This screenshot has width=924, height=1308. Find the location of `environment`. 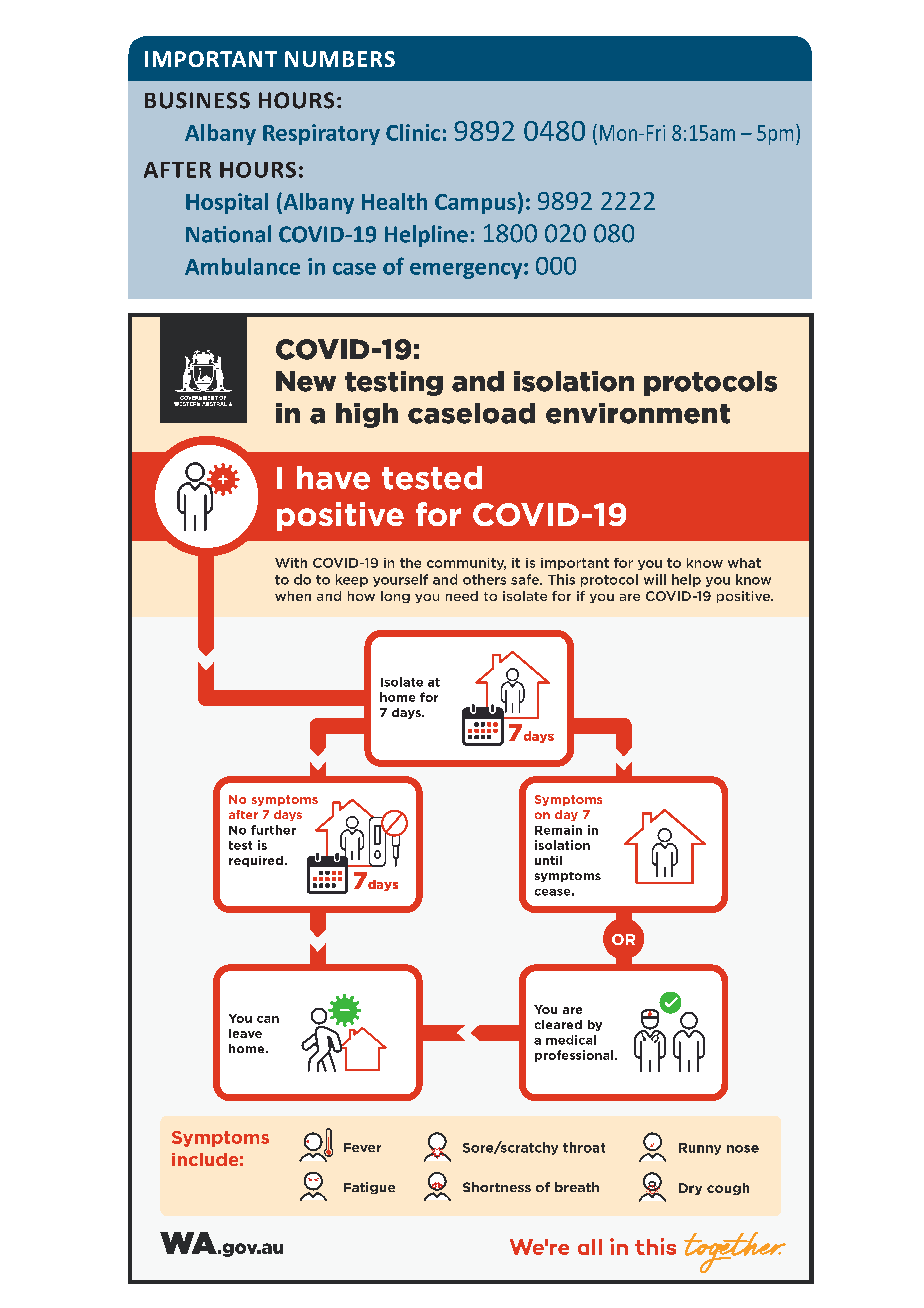

environment is located at coordinates (638, 413).
